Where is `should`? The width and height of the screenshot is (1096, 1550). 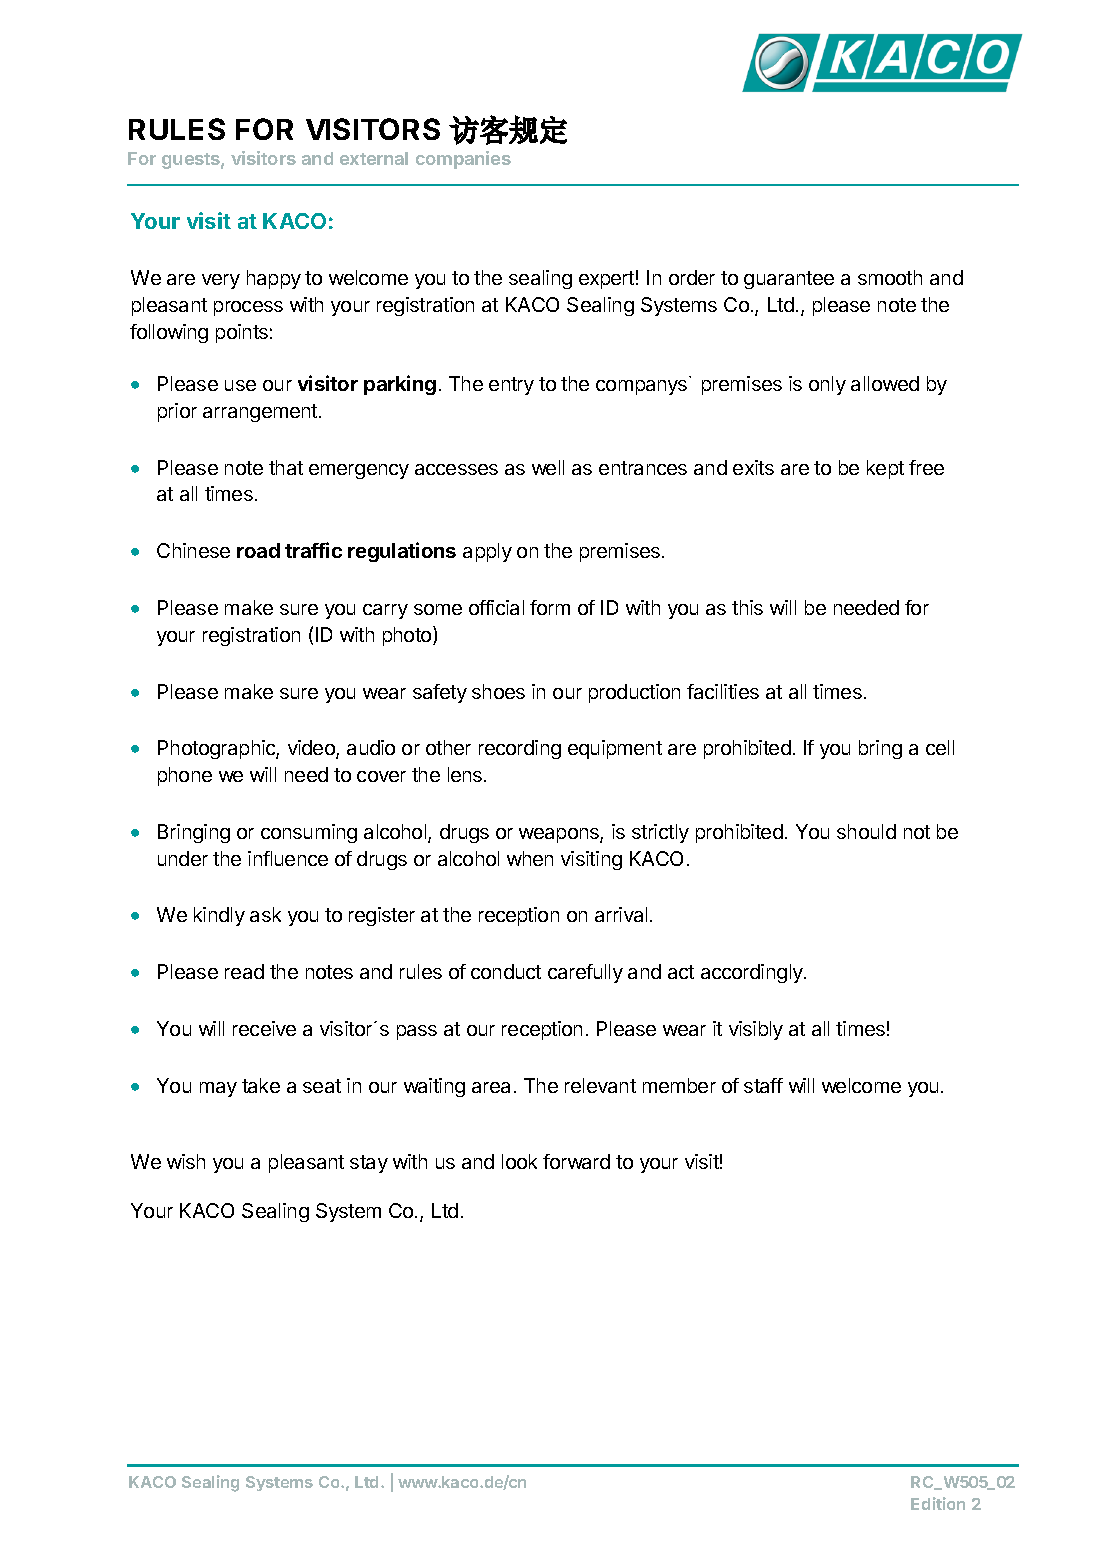
should is located at coordinates (866, 831).
